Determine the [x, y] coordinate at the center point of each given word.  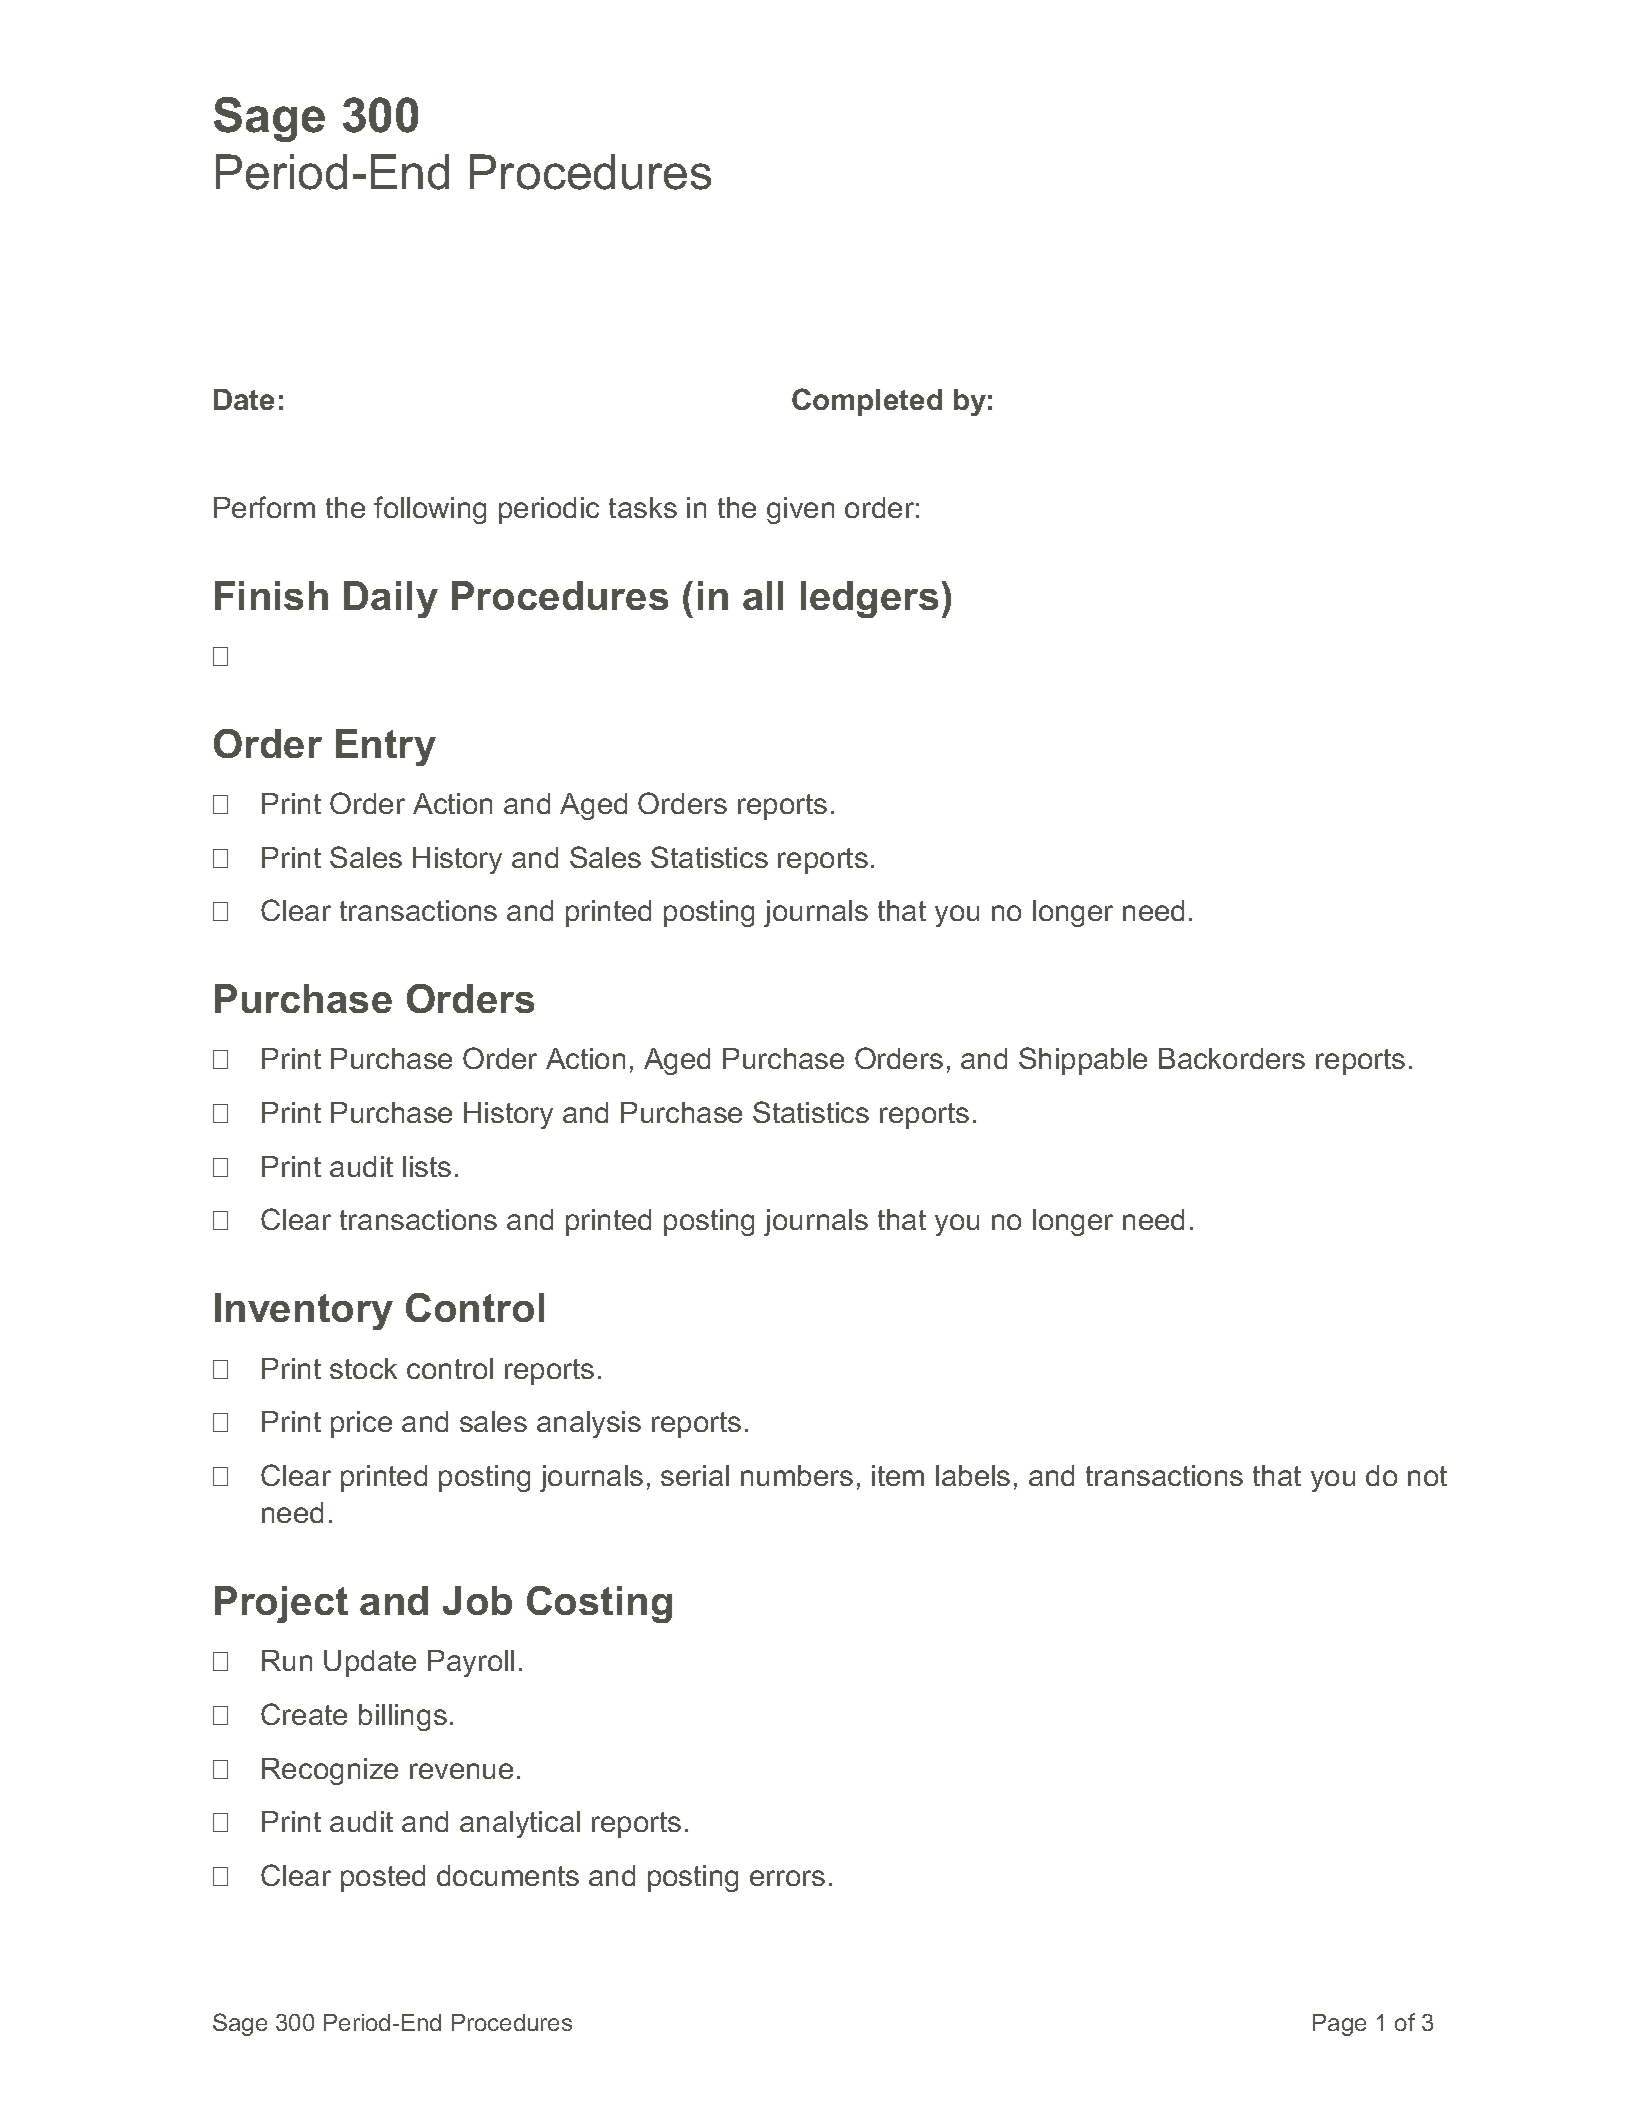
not [1427, 1476]
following [430, 510]
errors [787, 1878]
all [763, 595]
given [800, 510]
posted [383, 1878]
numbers [797, 1475]
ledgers [869, 599]
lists [427, 1166]
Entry [386, 747]
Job [477, 1600]
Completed [867, 402]
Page [1339, 2025]
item [898, 1475]
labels [973, 1475]
